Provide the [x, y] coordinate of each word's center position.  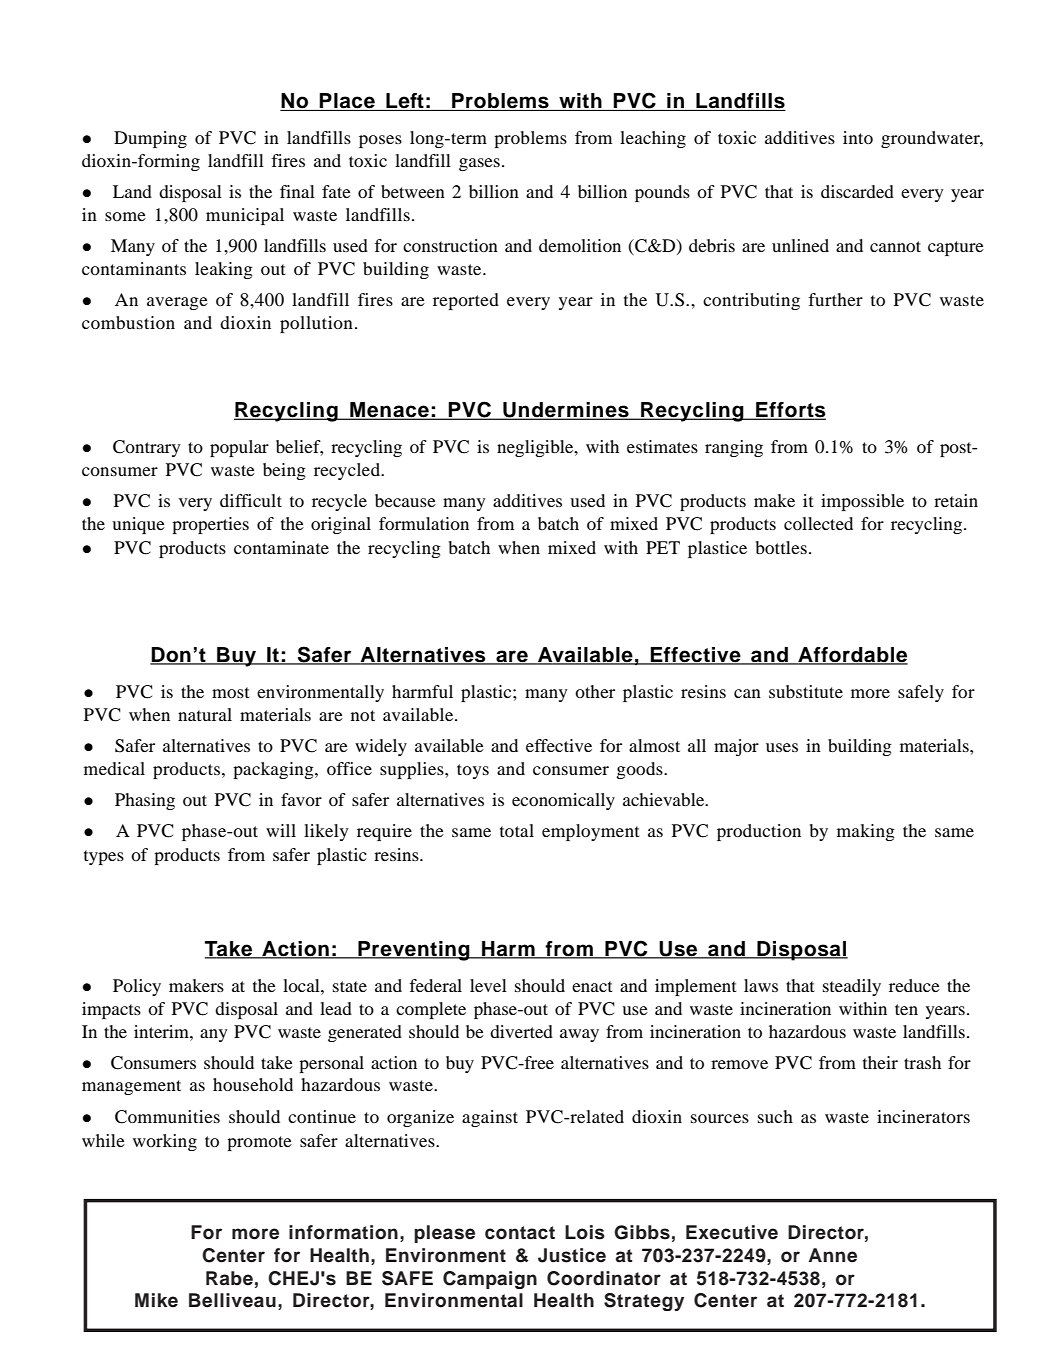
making [866, 832]
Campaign [490, 1280]
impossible [862, 502]
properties [210, 525]
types [104, 857]
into [858, 137]
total [517, 830]
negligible [536, 448]
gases [479, 164]
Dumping [150, 139]
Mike [156, 1300]
